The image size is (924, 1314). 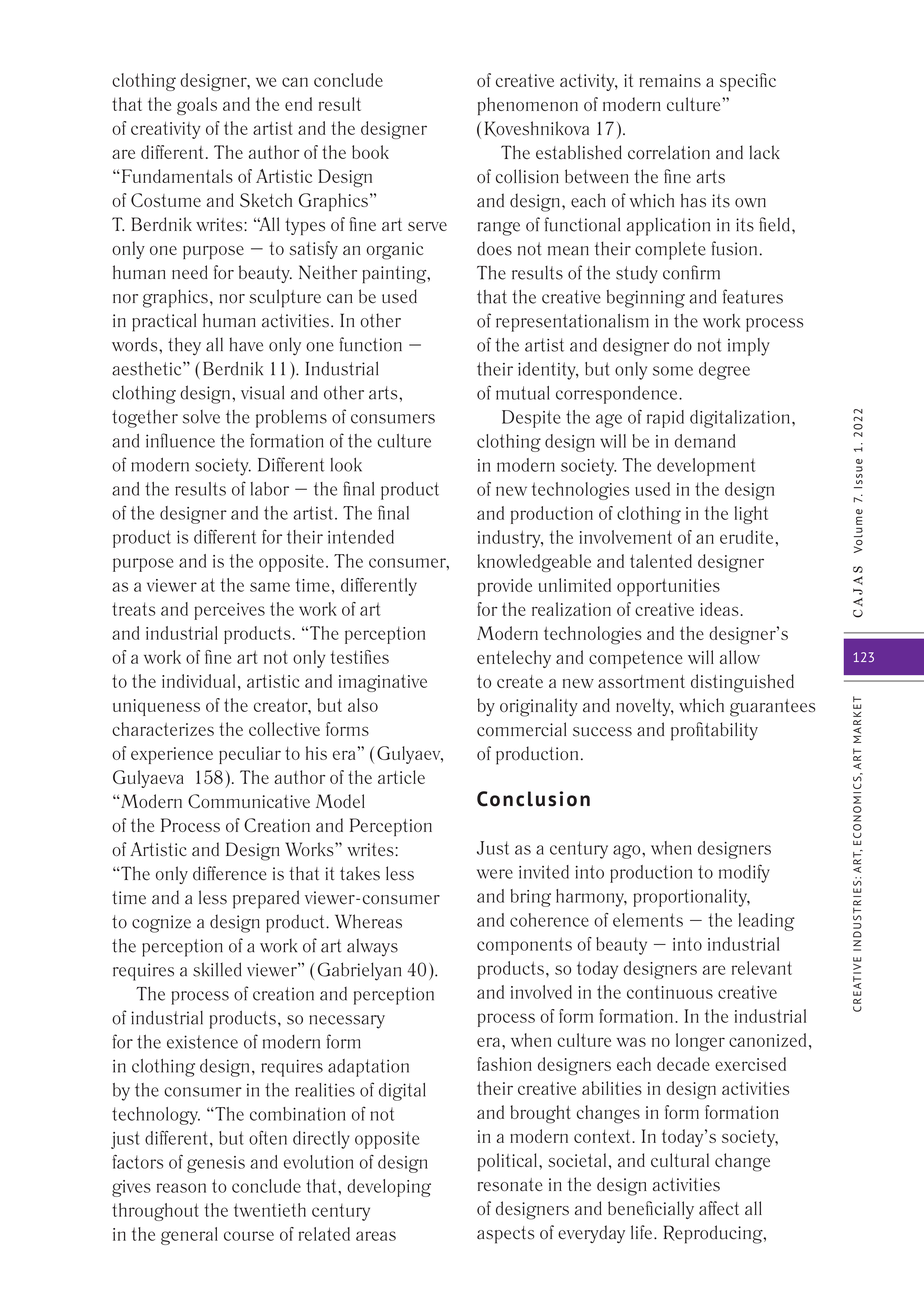 I want to click on reason, so click(x=181, y=1188).
